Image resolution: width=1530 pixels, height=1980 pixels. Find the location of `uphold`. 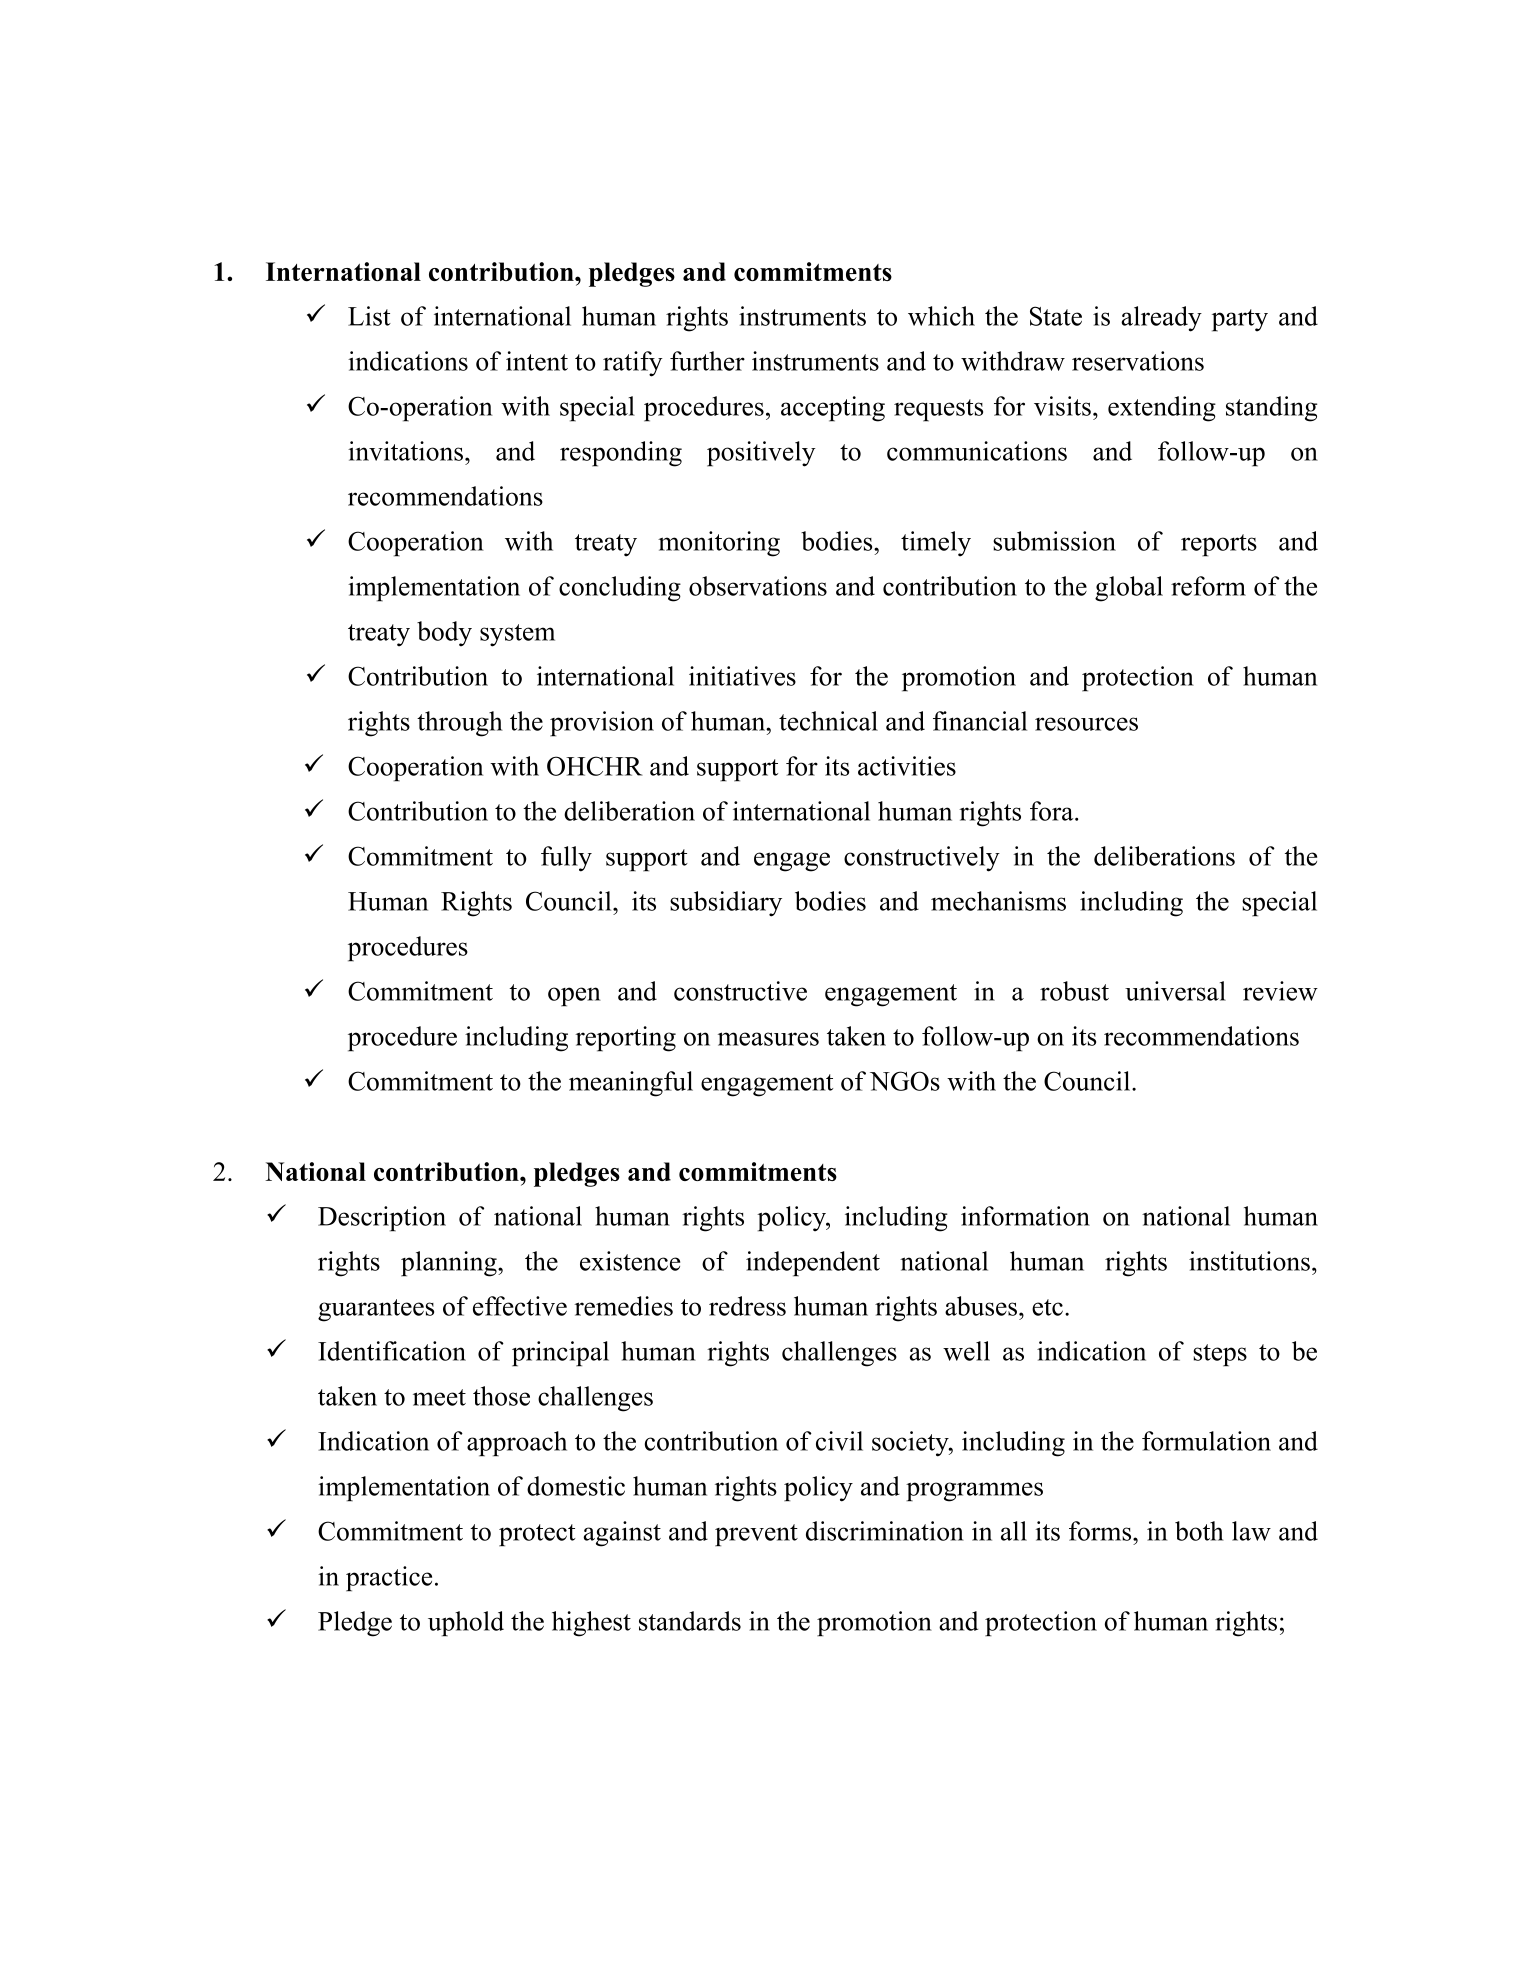

uphold is located at coordinates (466, 1623).
